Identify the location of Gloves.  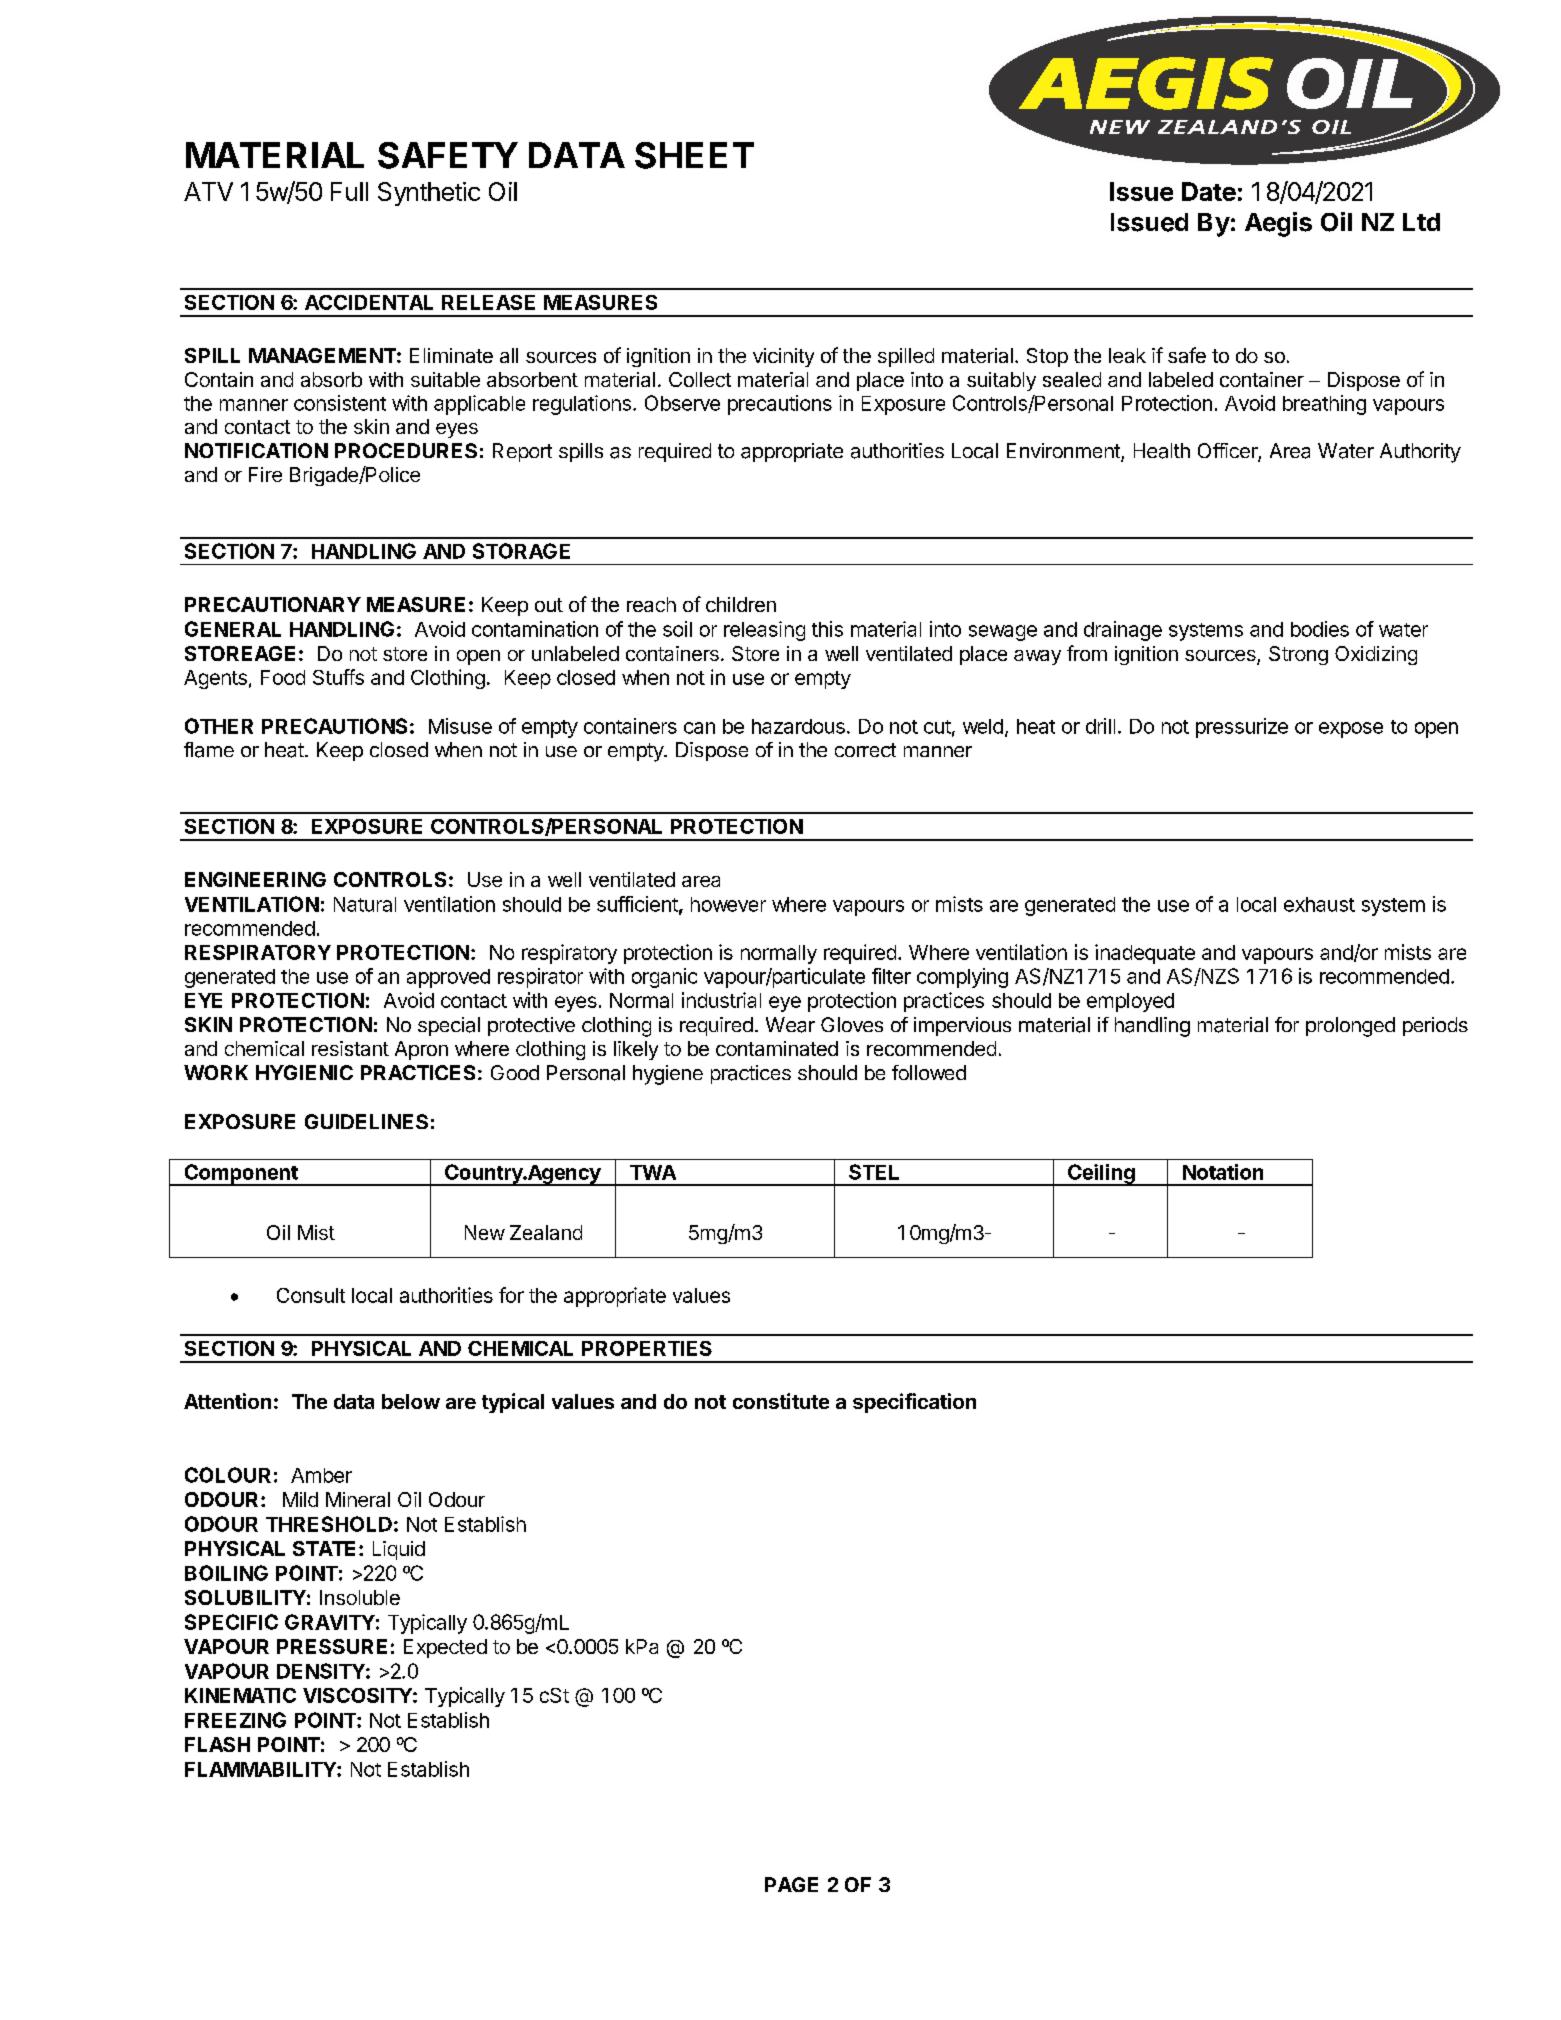
(852, 1024).
